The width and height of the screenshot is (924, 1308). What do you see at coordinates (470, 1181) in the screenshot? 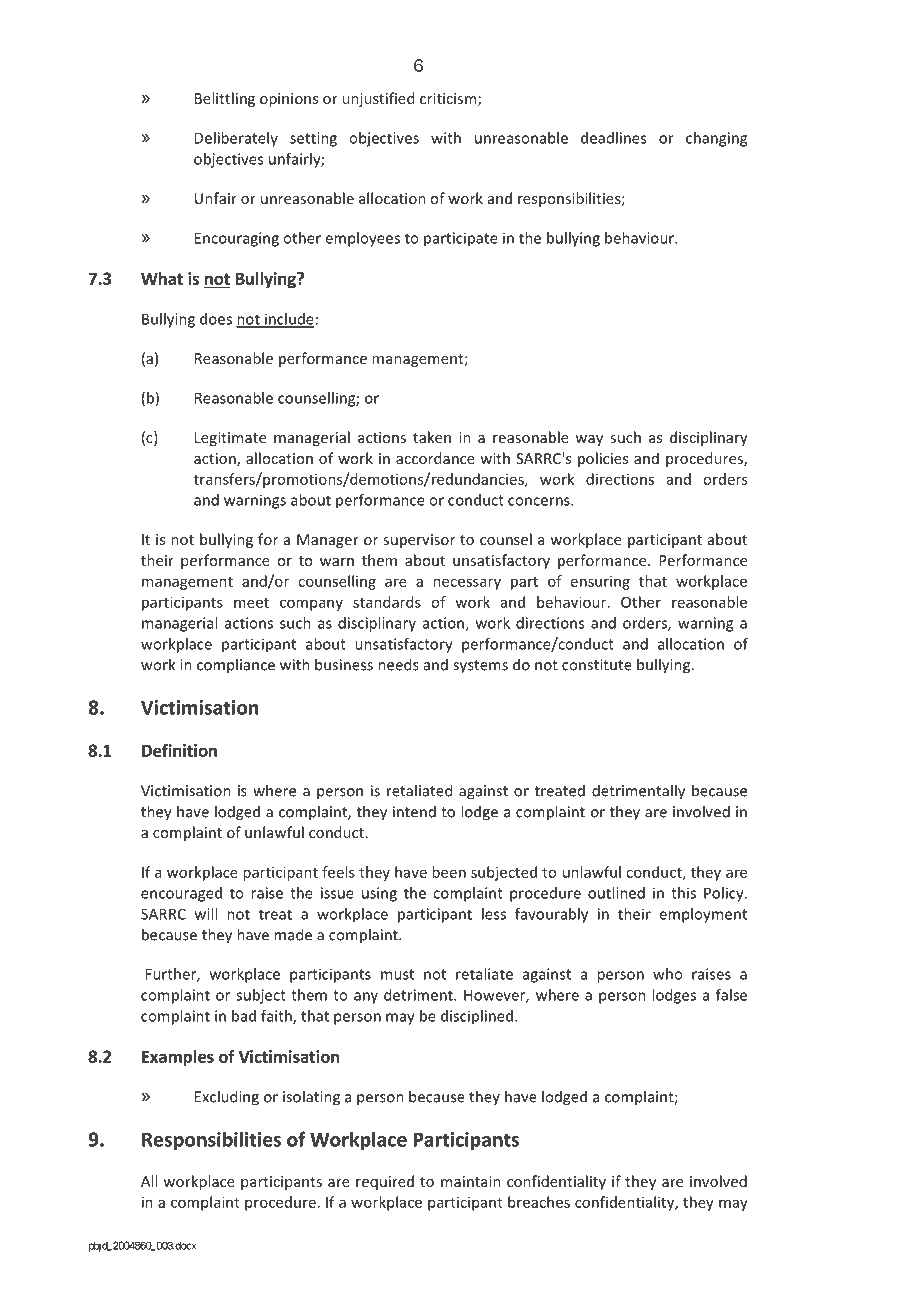
I see `maintain` at bounding box center [470, 1181].
